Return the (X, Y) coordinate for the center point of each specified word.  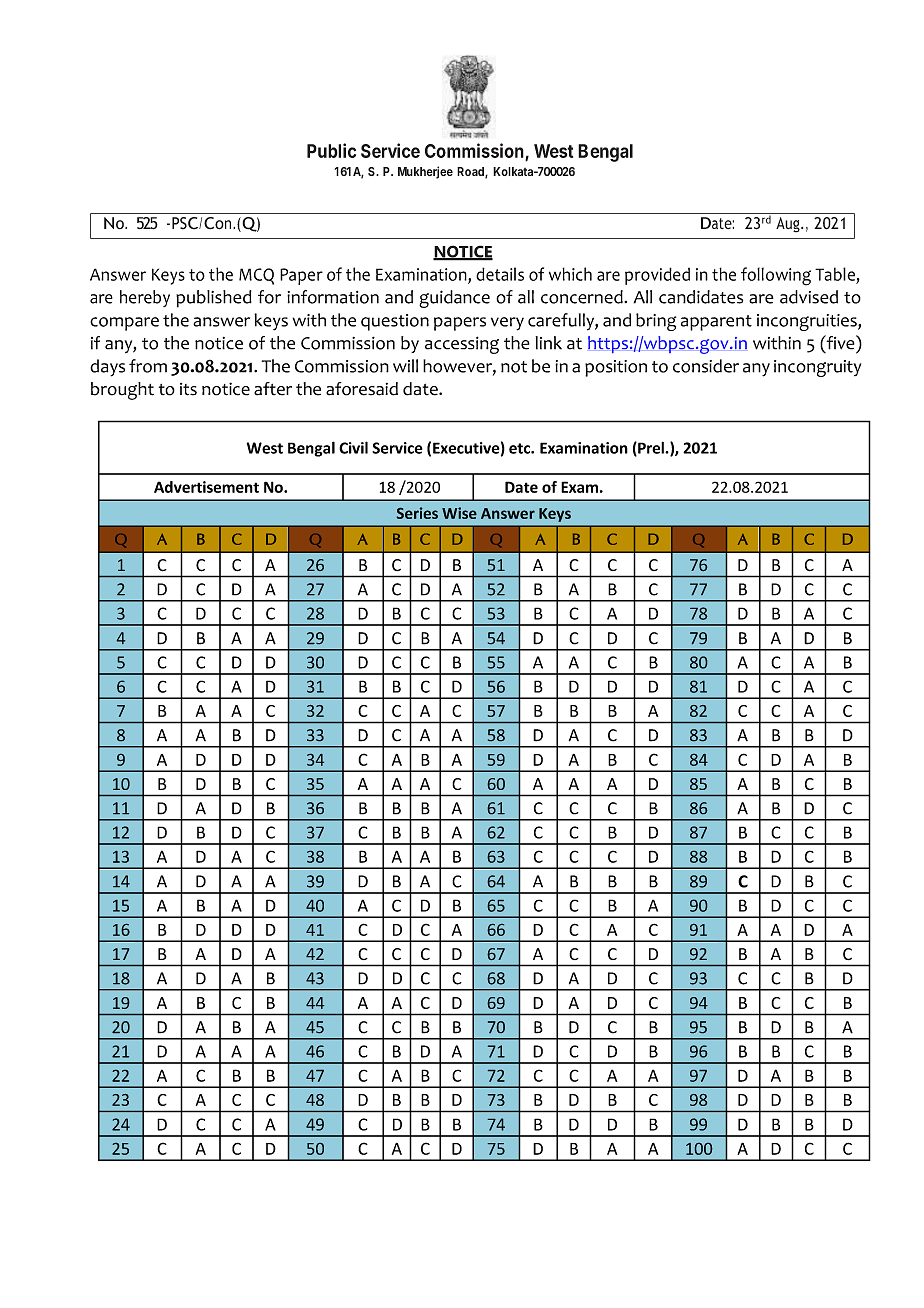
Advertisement (206, 487)
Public (331, 150)
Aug (789, 225)
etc (520, 448)
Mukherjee (425, 172)
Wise (459, 513)
